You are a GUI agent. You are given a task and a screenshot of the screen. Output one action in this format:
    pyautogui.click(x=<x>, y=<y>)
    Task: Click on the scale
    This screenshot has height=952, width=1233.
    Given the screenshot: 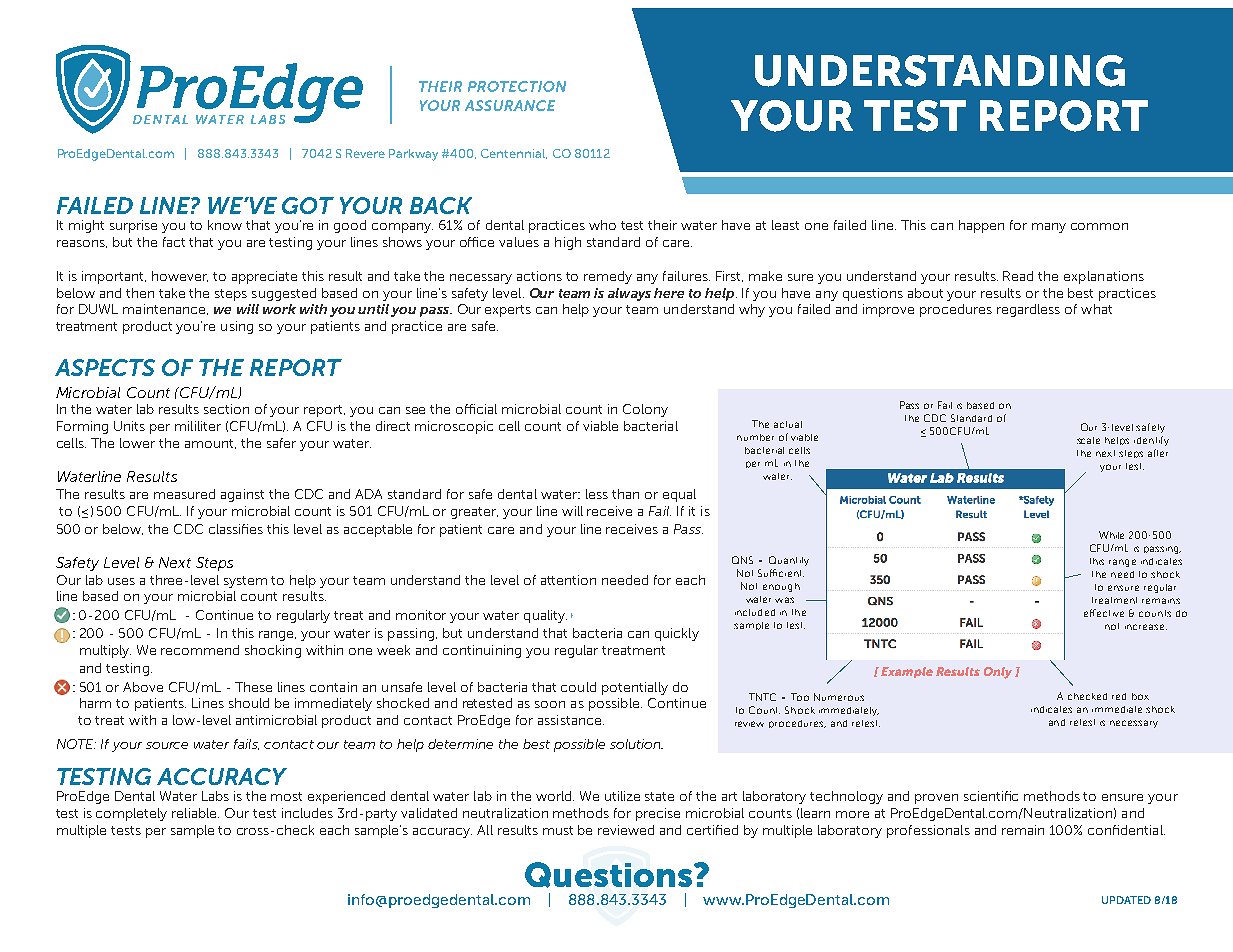 What is the action you would take?
    pyautogui.click(x=1088, y=440)
